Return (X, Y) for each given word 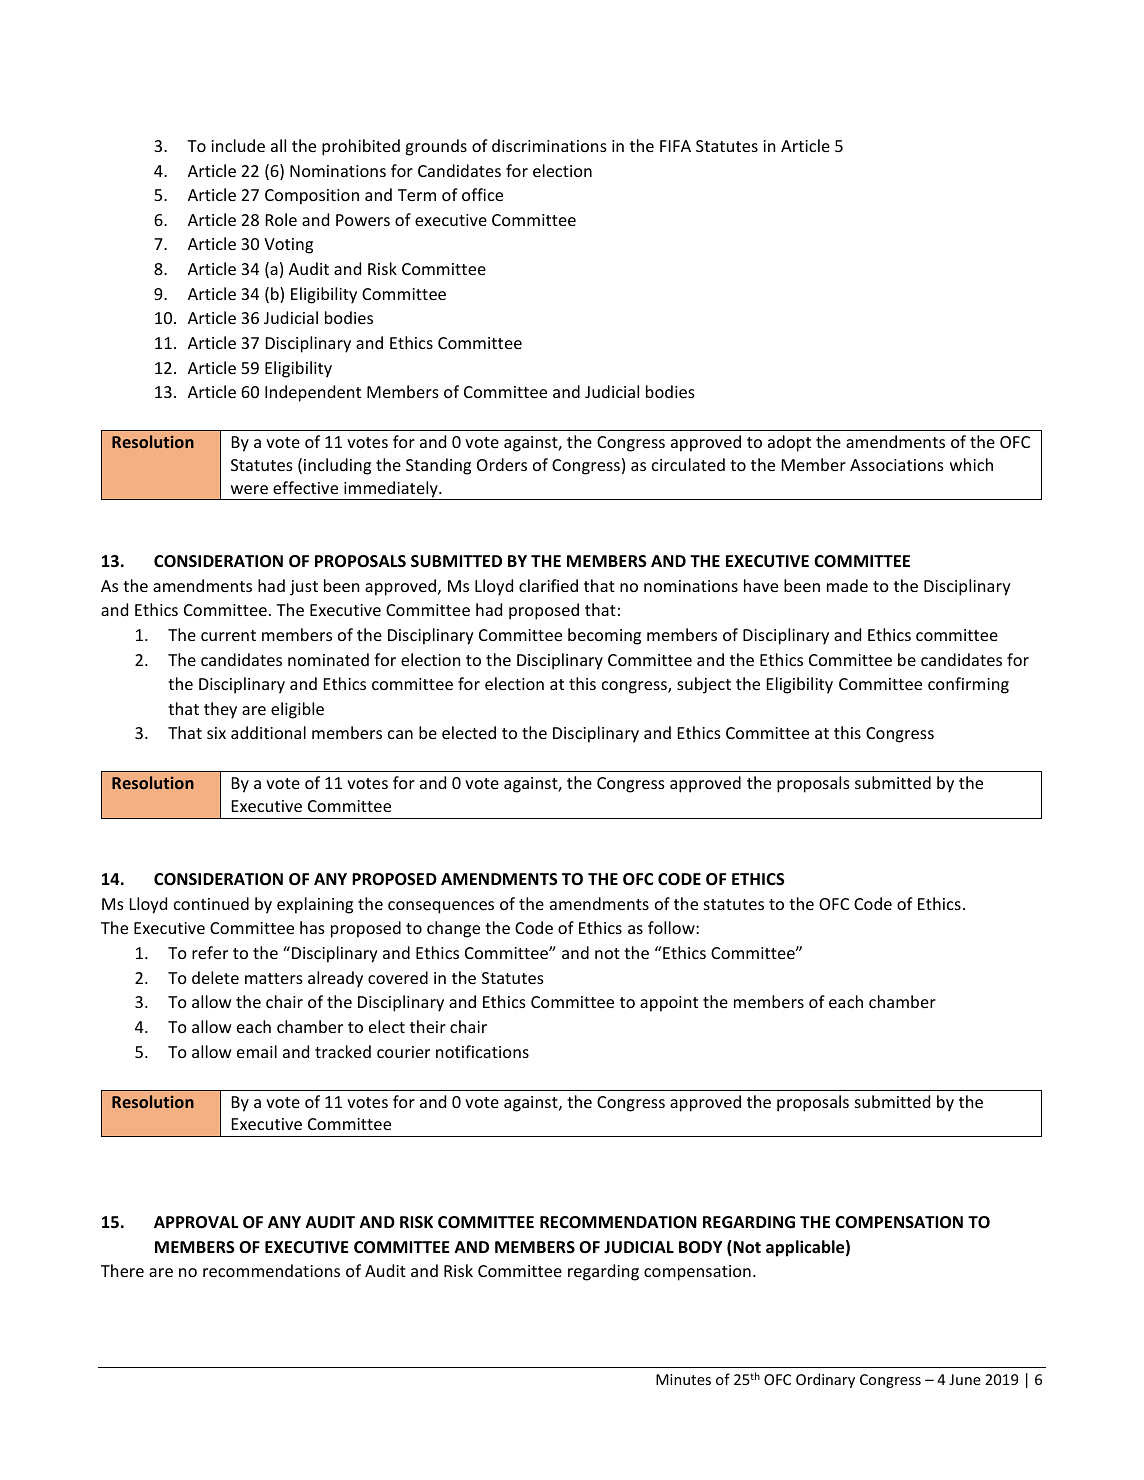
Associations (897, 465)
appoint (669, 1004)
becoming (604, 636)
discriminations (549, 145)
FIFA (675, 146)
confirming (968, 685)
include (238, 145)
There (122, 1270)
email (257, 1051)
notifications (482, 1051)
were (249, 489)
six (216, 733)
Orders (502, 464)
